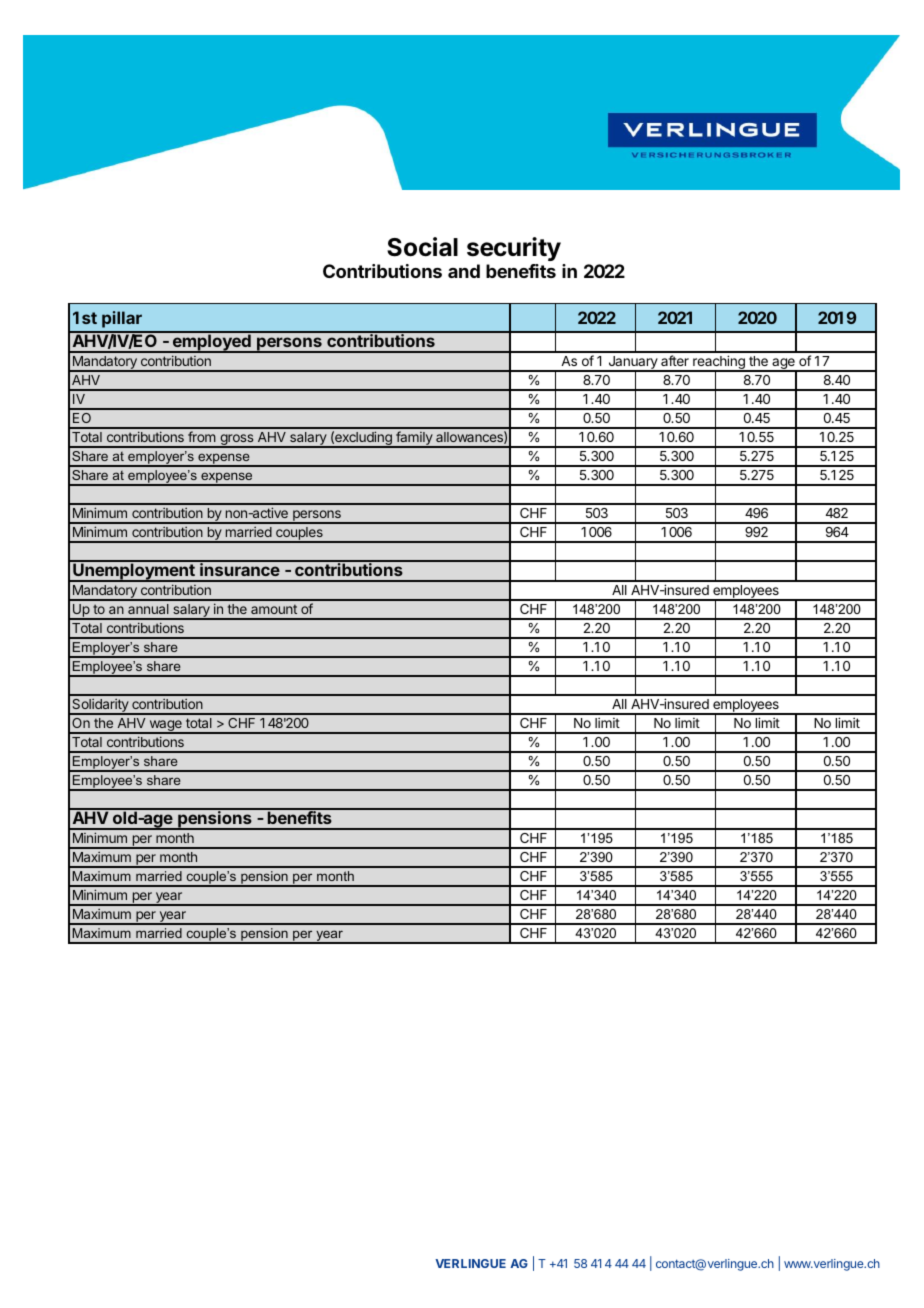  What do you see at coordinates (100, 707) in the screenshot?
I see `Solidarity` at bounding box center [100, 707].
